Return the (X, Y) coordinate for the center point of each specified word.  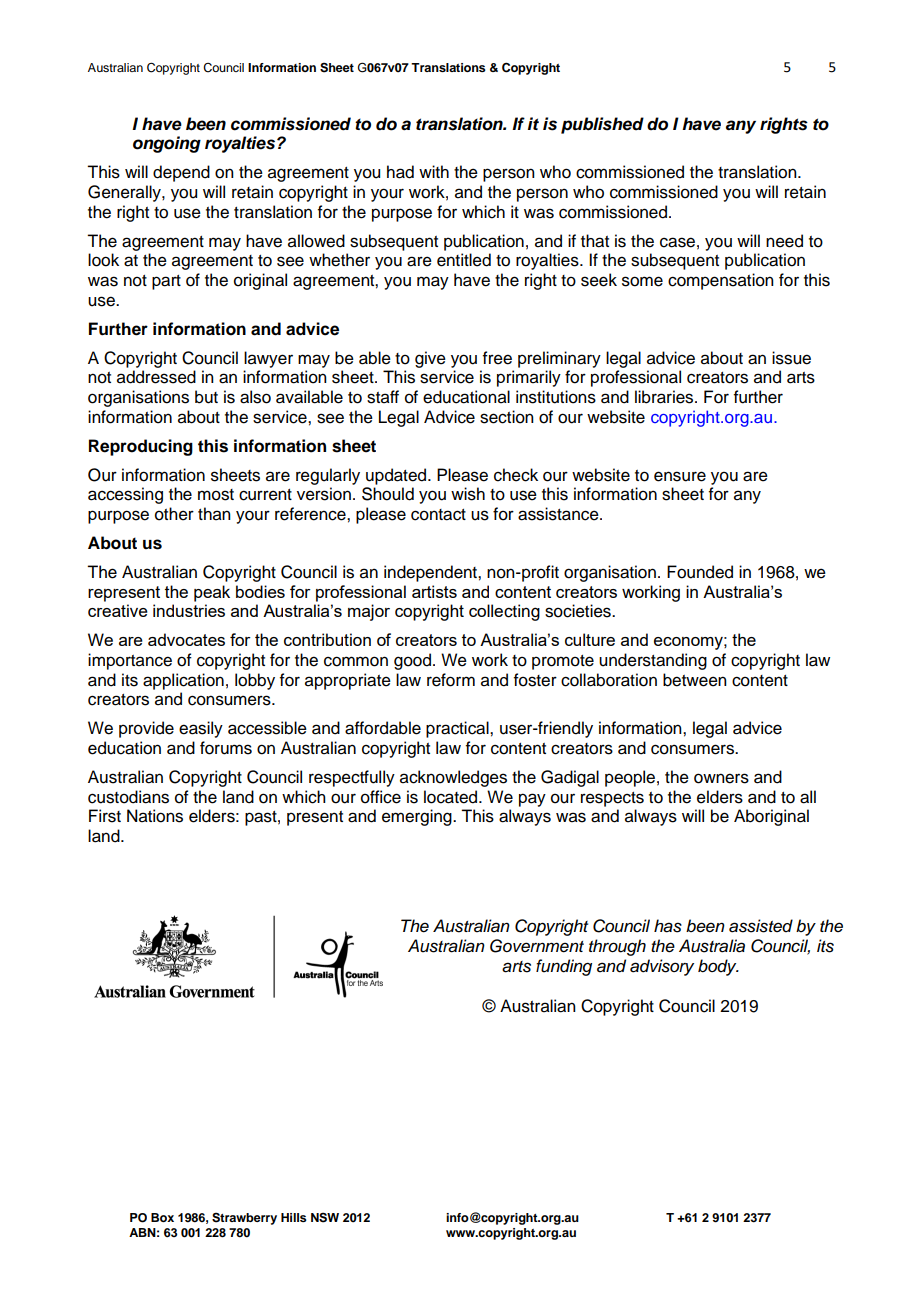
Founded (700, 572)
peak (212, 593)
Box (162, 1217)
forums (226, 748)
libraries (665, 397)
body (718, 967)
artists (434, 591)
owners (721, 778)
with (434, 171)
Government (537, 946)
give (430, 359)
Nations (155, 816)
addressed (156, 377)
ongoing (167, 144)
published (602, 125)
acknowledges (453, 778)
